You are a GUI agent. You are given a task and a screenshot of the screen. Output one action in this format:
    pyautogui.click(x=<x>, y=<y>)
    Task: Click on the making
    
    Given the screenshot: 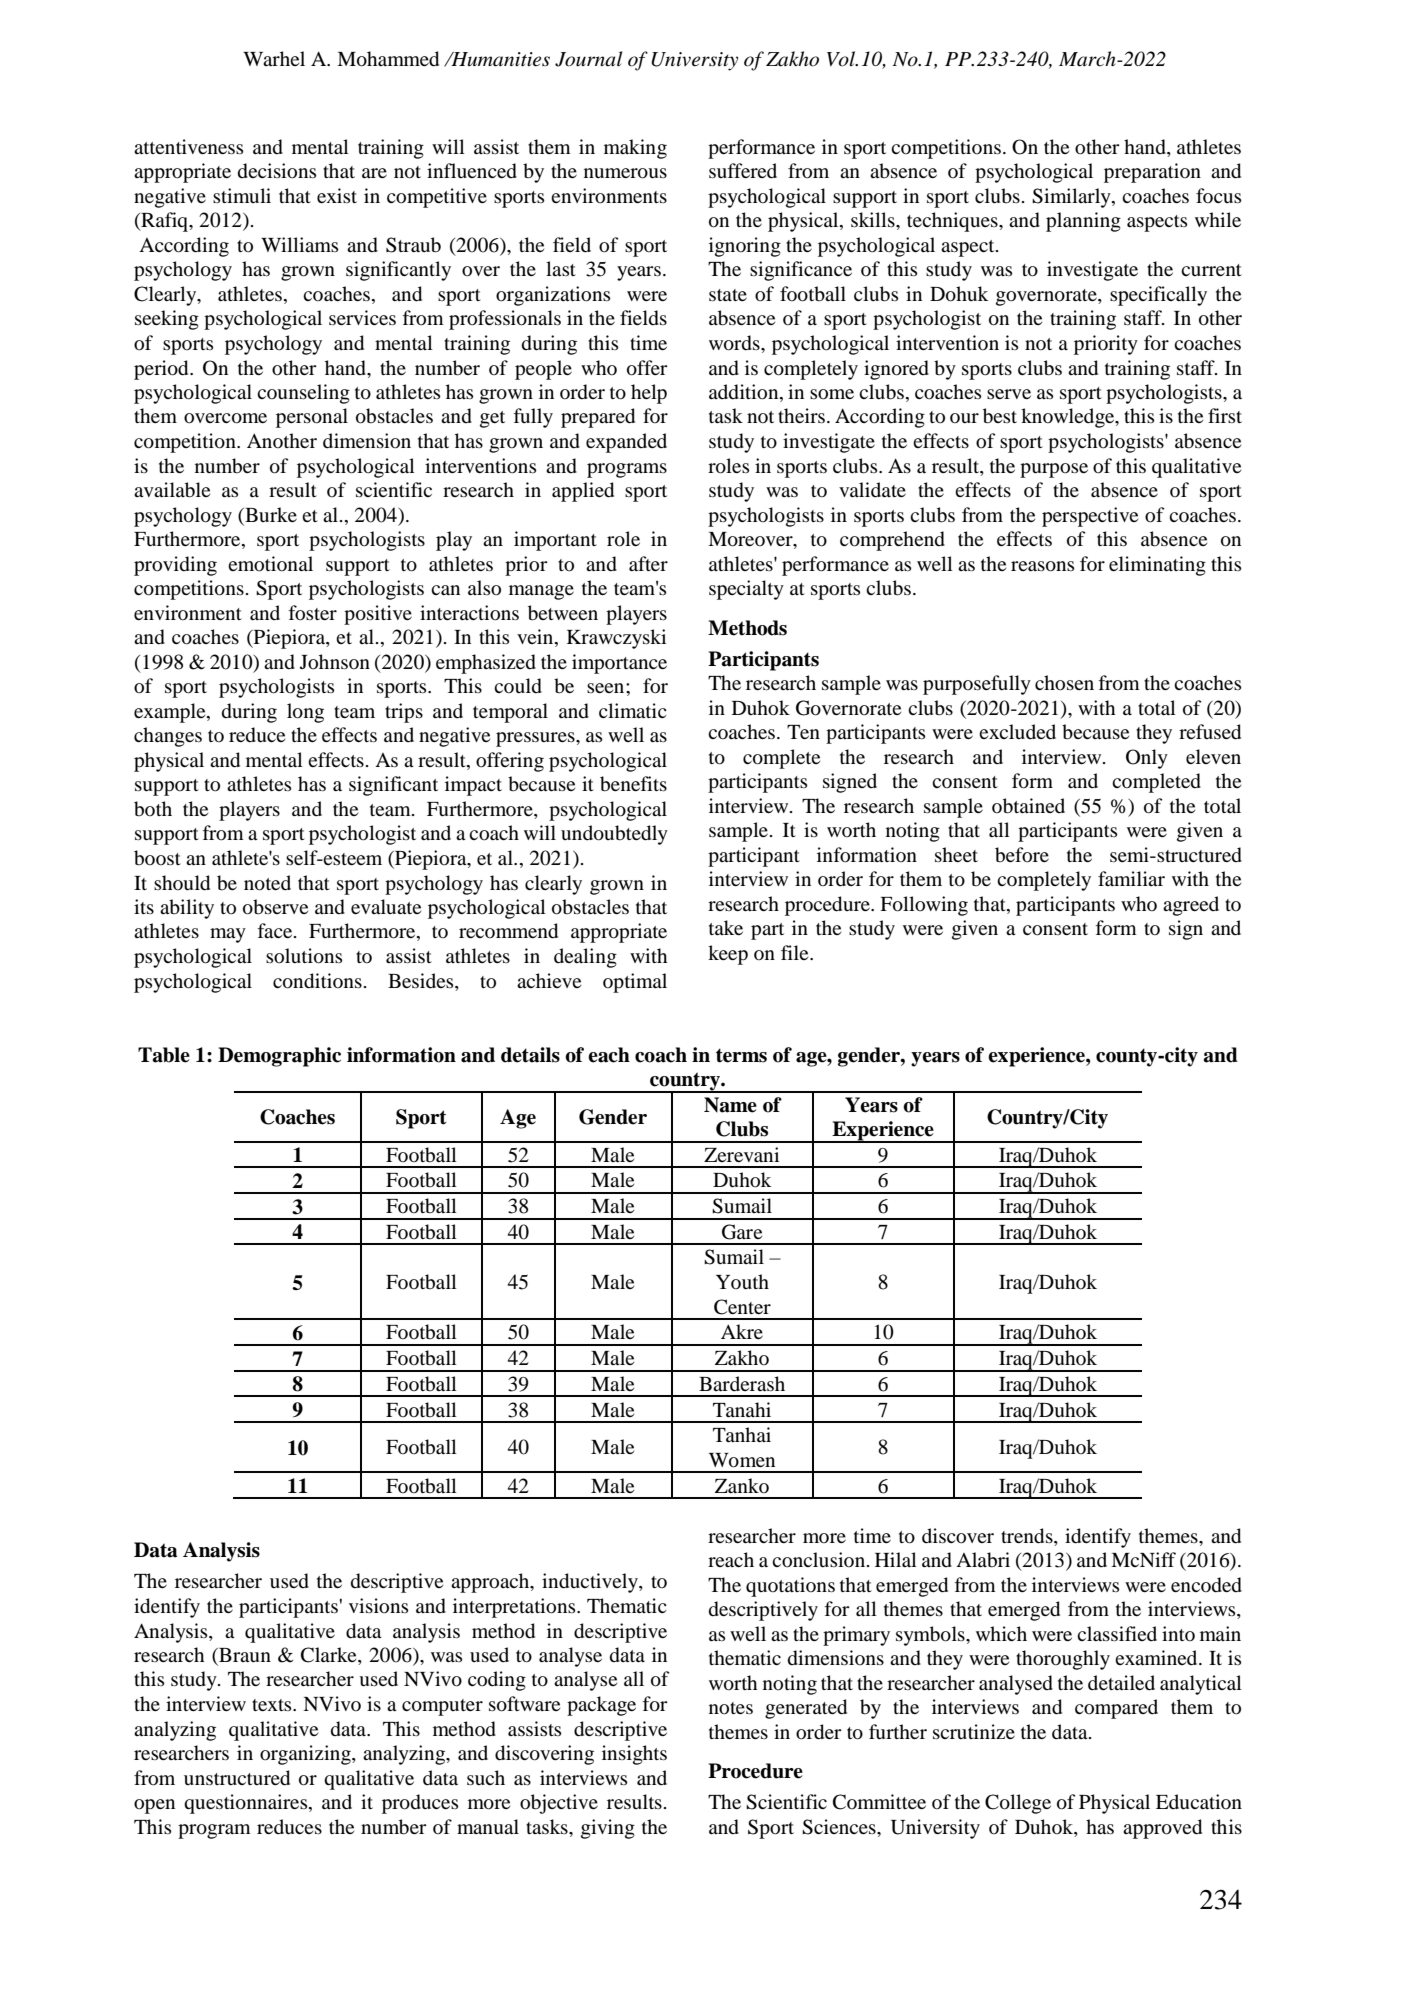 What is the action you would take?
    pyautogui.click(x=635, y=149)
